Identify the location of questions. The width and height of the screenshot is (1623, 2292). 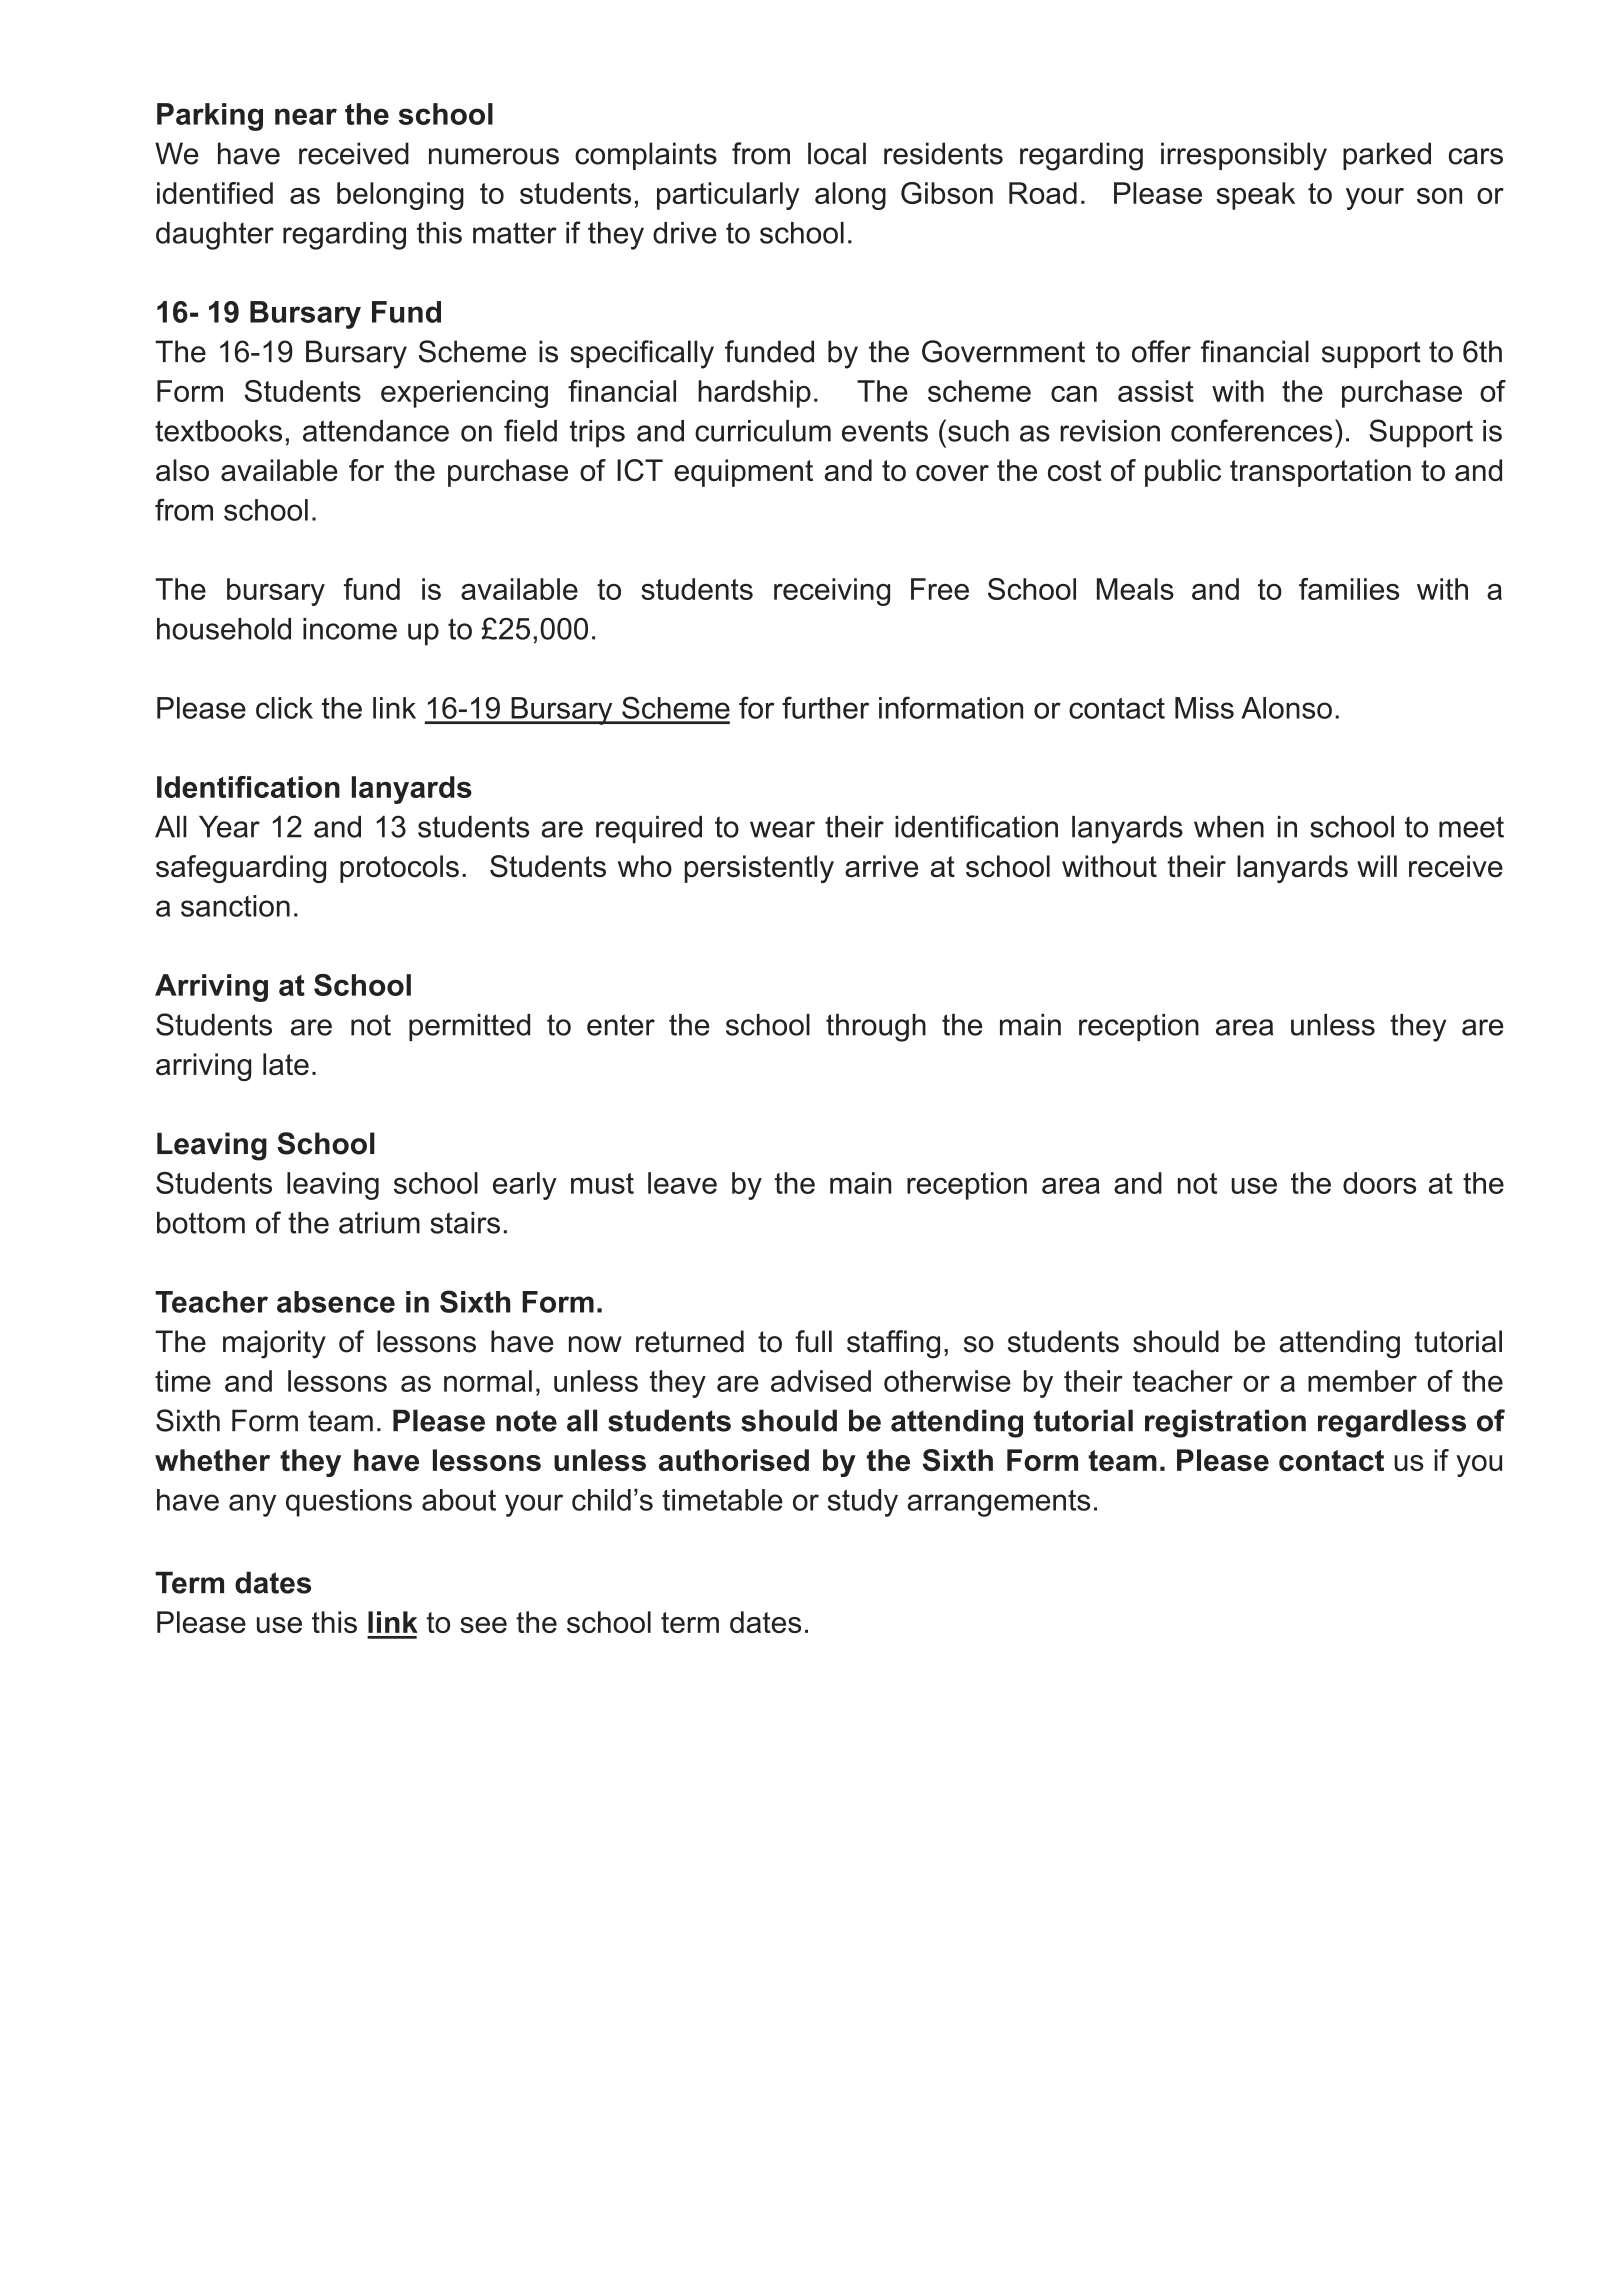
(349, 1503).
